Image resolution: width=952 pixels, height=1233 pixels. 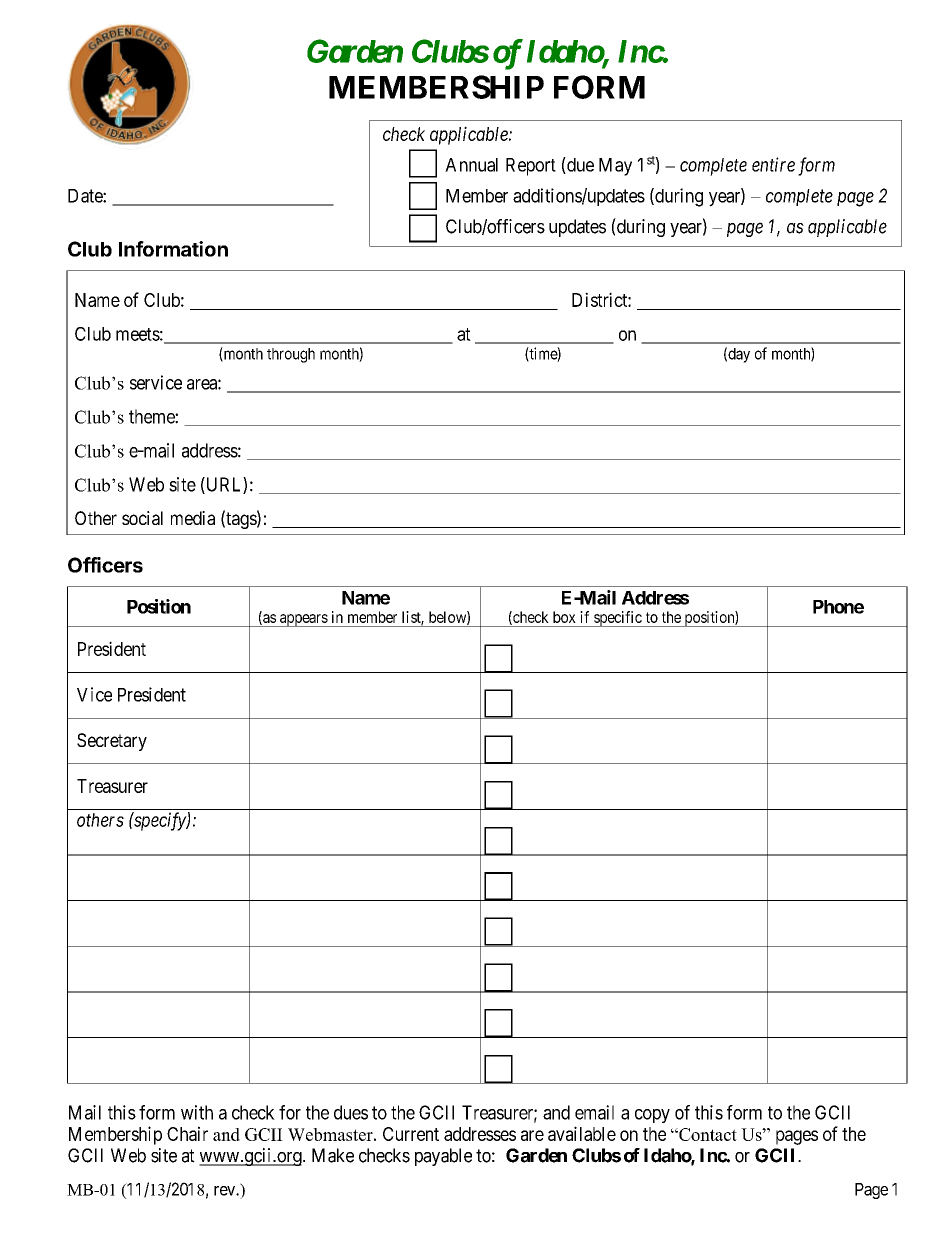 I want to click on box, so click(x=564, y=617).
